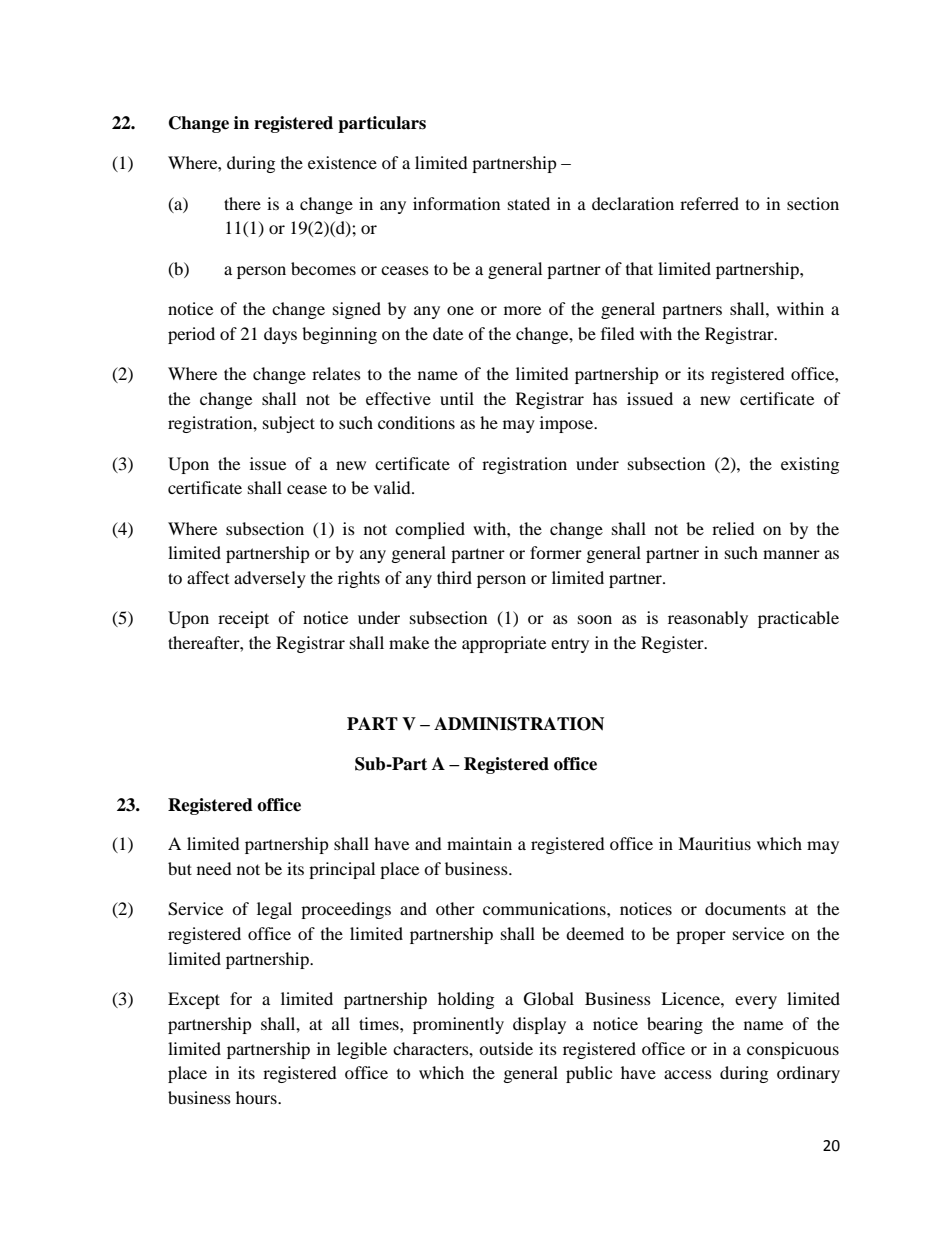 Image resolution: width=952 pixels, height=1233 pixels. Describe the element at coordinates (257, 1097) in the screenshot. I see `hours` at that location.
